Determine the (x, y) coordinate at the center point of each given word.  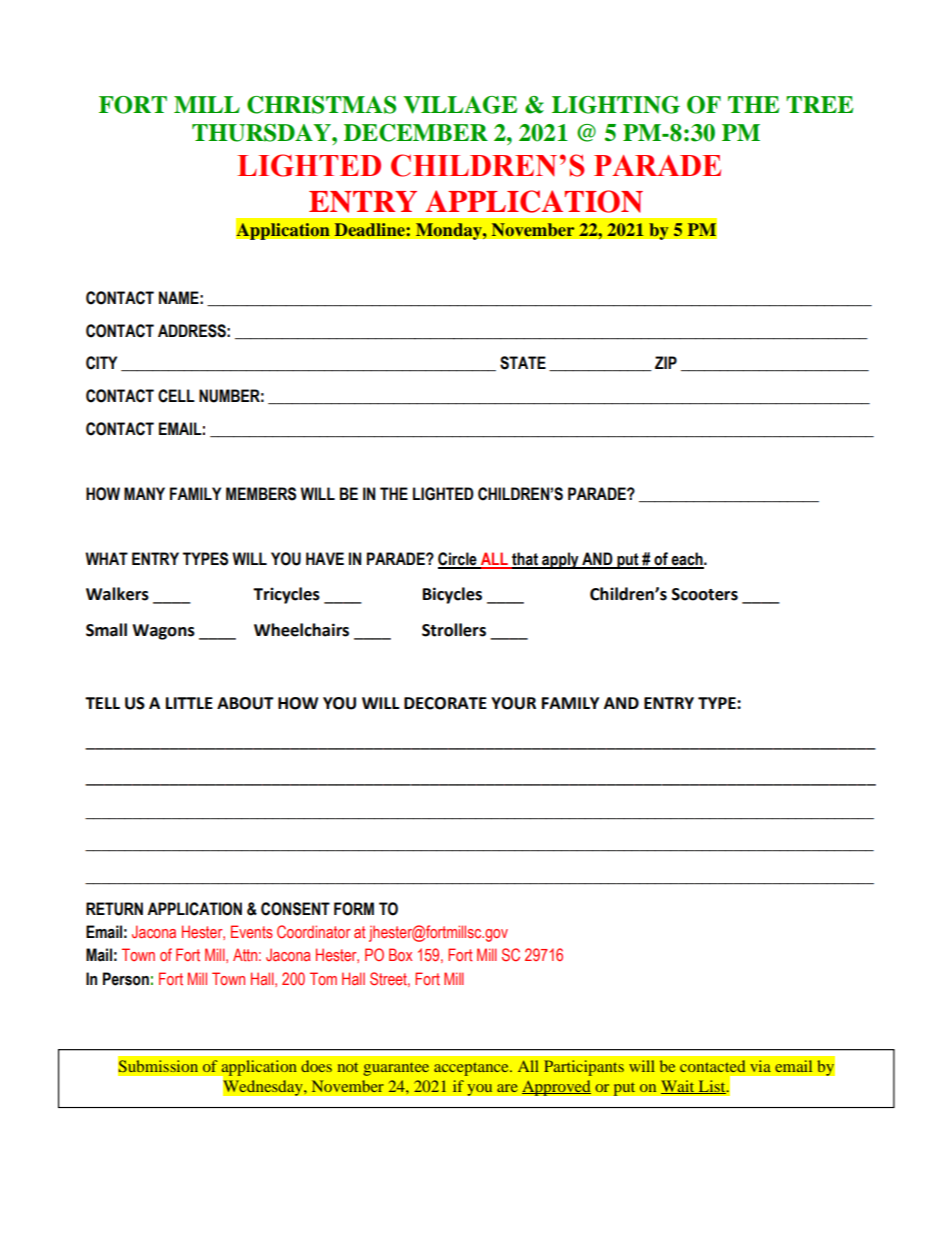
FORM (354, 909)
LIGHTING (616, 105)
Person (126, 979)
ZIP (666, 362)
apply (560, 560)
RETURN (114, 909)
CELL (176, 396)
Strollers (454, 630)
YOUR (513, 703)
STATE (523, 363)
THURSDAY (262, 133)
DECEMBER (416, 133)
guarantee (396, 1069)
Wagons (163, 632)
